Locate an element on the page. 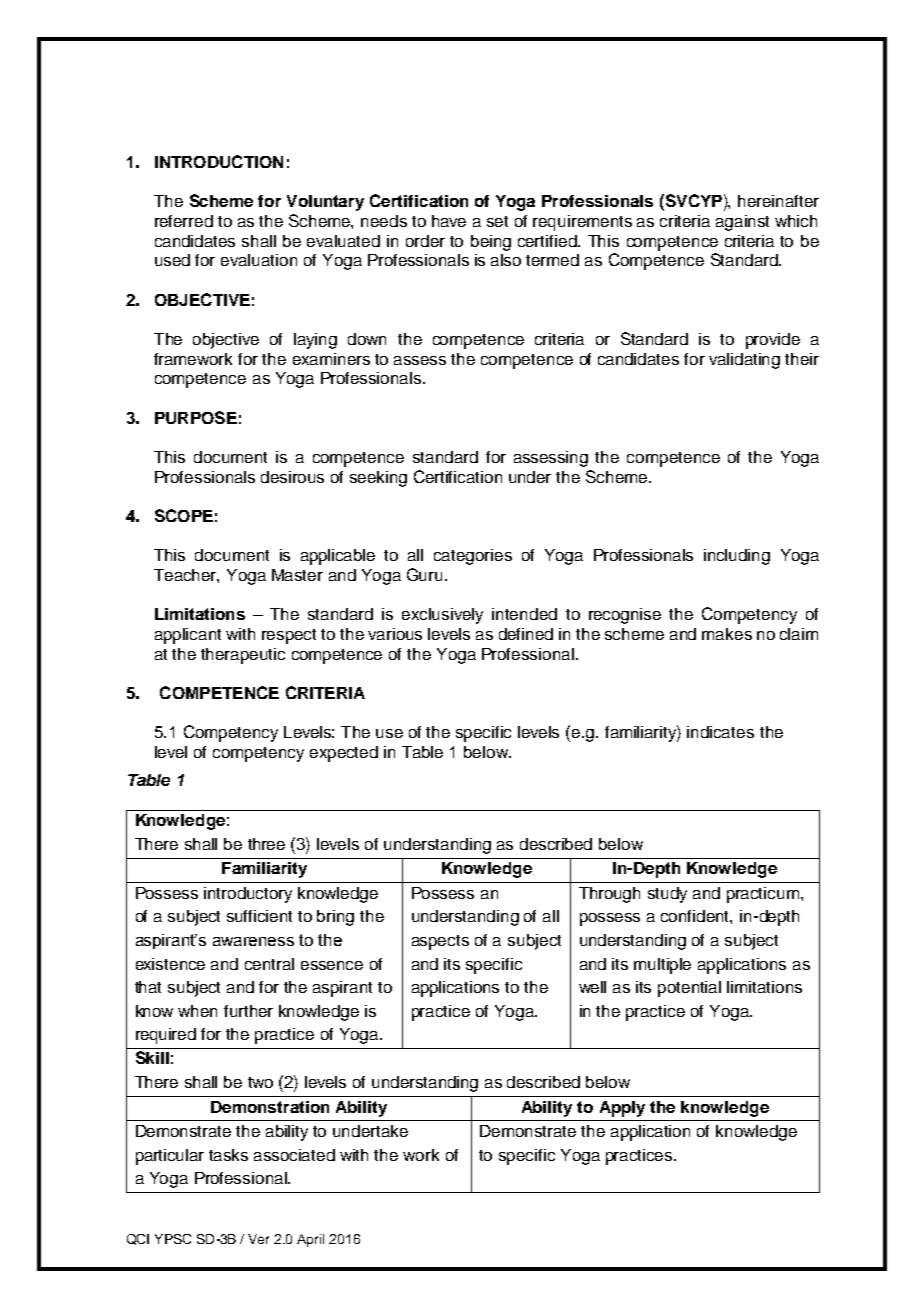  against is located at coordinates (742, 223).
